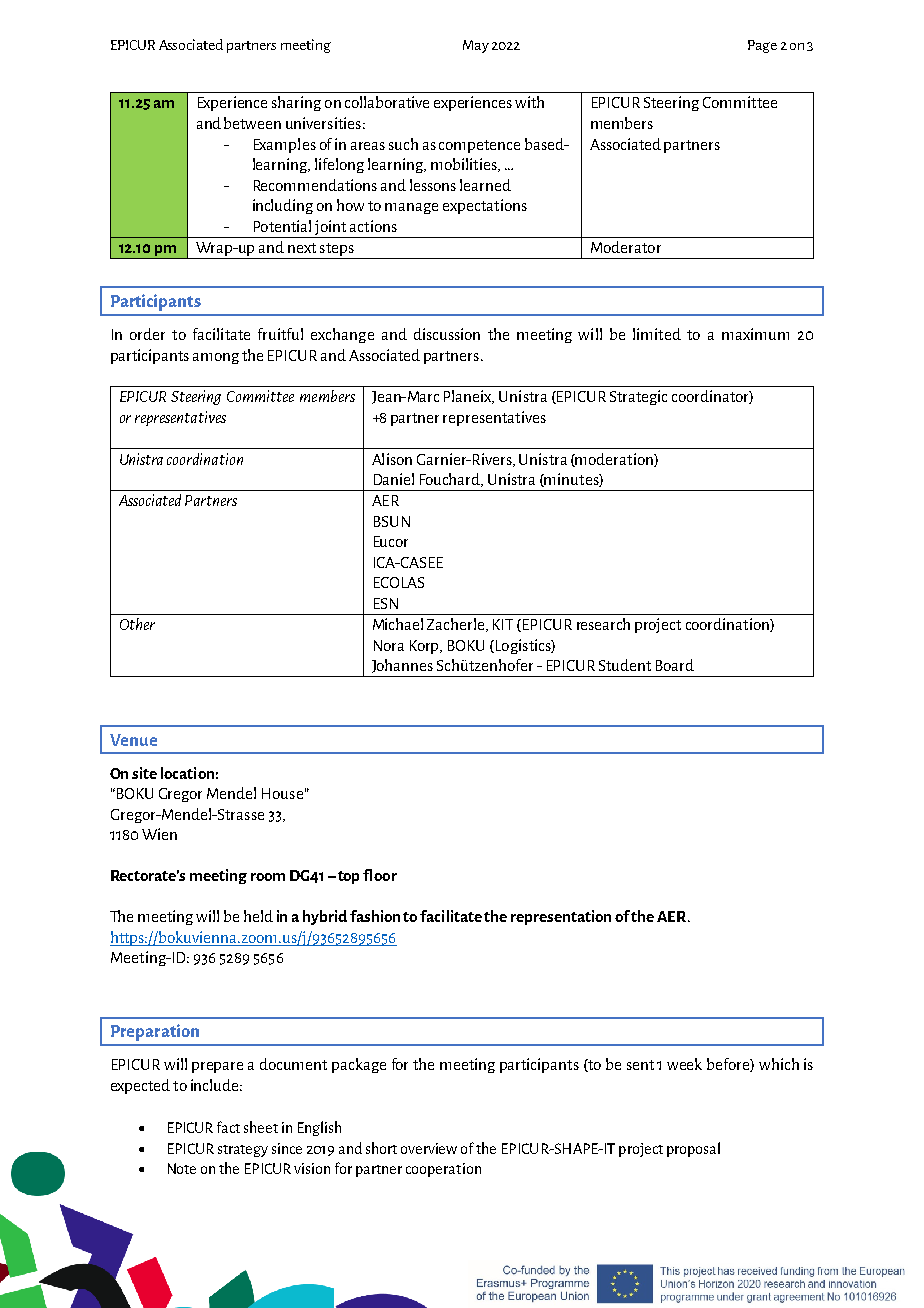 The height and width of the screenshot is (1308, 924). What do you see at coordinates (137, 624) in the screenshot?
I see `Other` at bounding box center [137, 624].
